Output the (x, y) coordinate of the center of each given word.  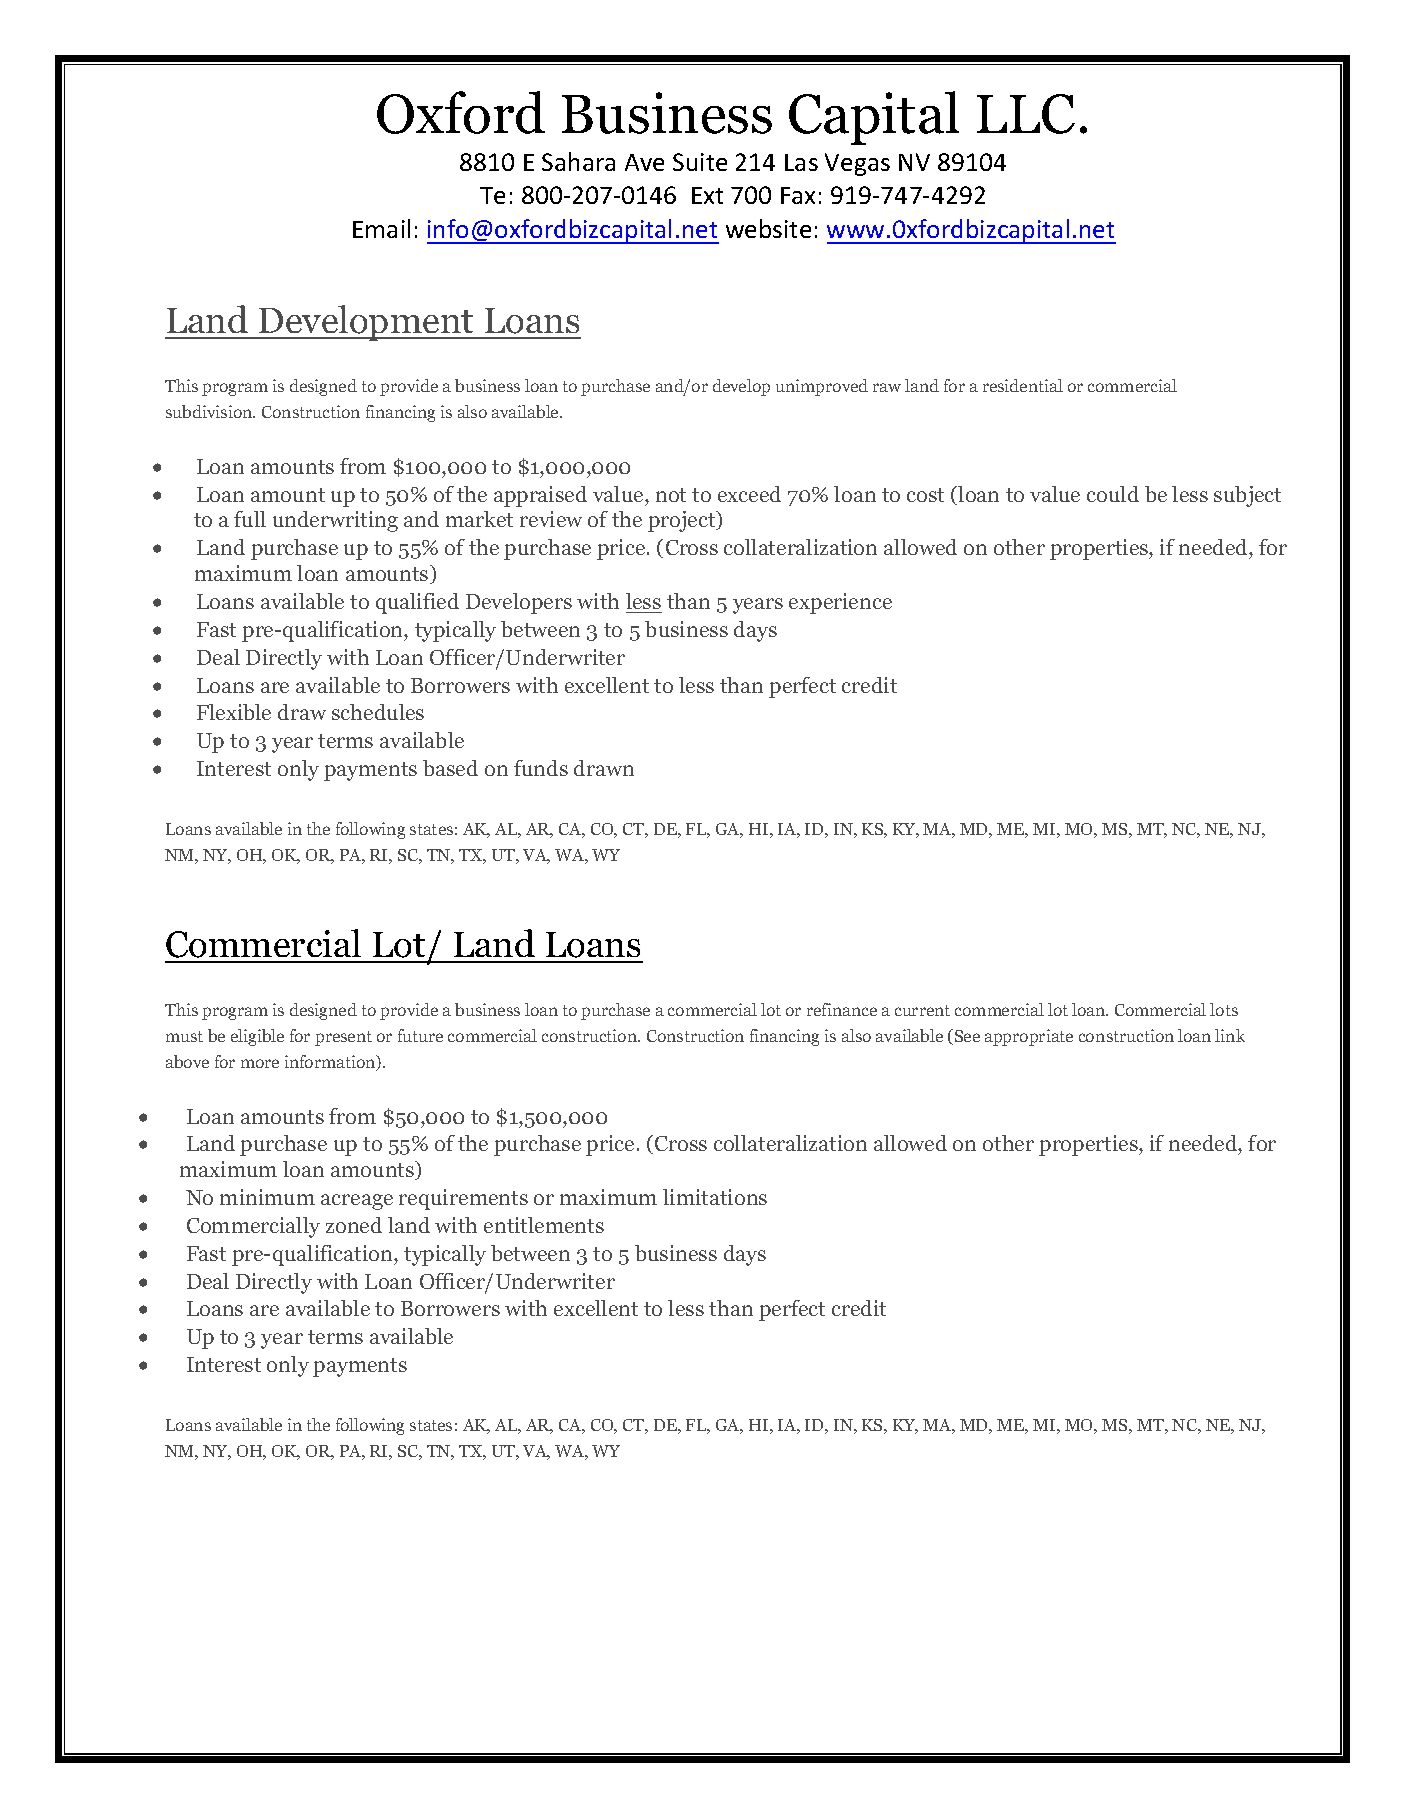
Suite (700, 162)
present (343, 1038)
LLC (1026, 114)
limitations (715, 1197)
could (1113, 494)
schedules (378, 712)
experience (840, 603)
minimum (267, 1197)
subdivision (210, 411)
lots (1224, 1009)
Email (381, 228)
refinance (842, 1009)
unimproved (822, 387)
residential (1023, 385)
